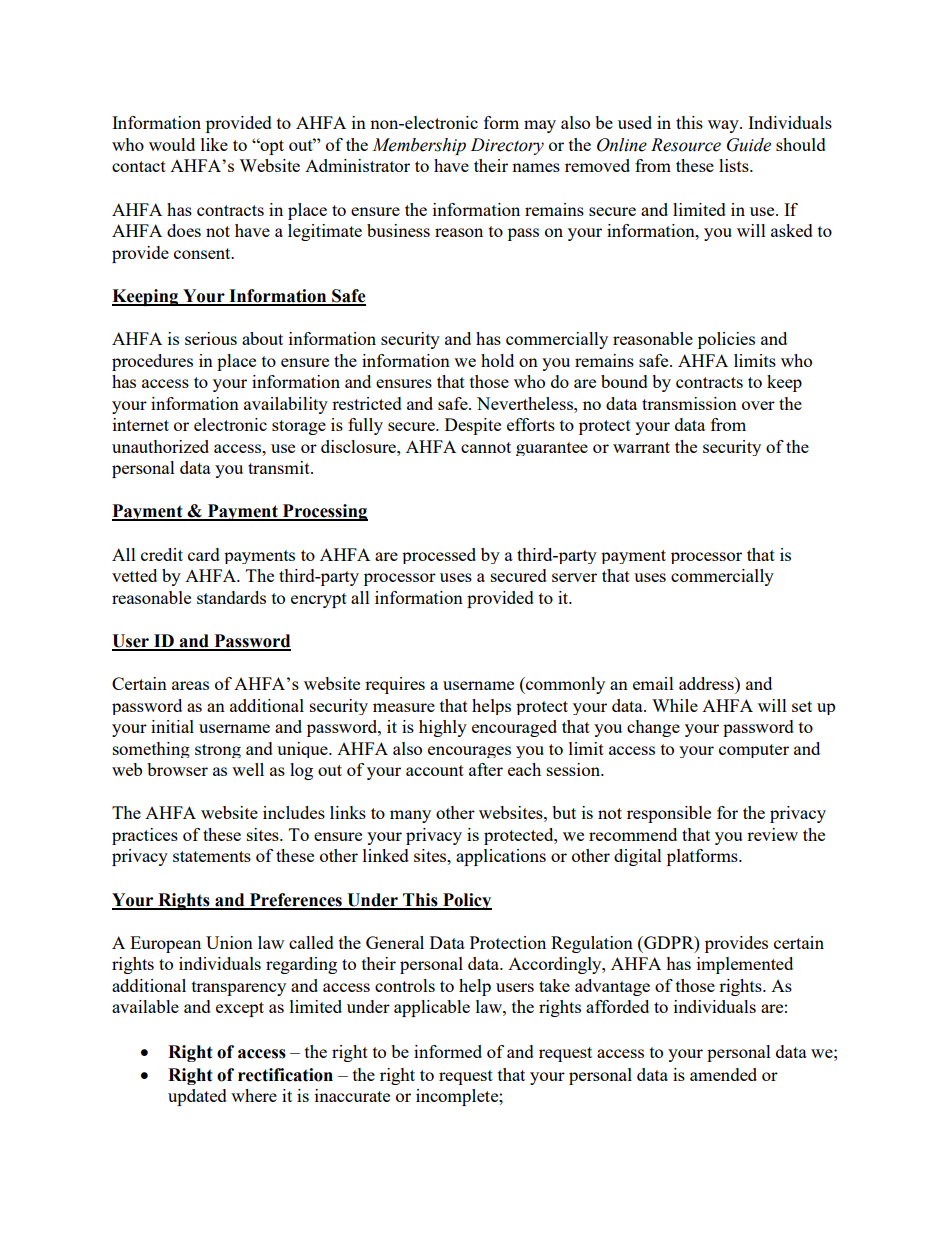 This screenshot has width=952, height=1233. What do you see at coordinates (211, 338) in the screenshot?
I see `serious` at bounding box center [211, 338].
